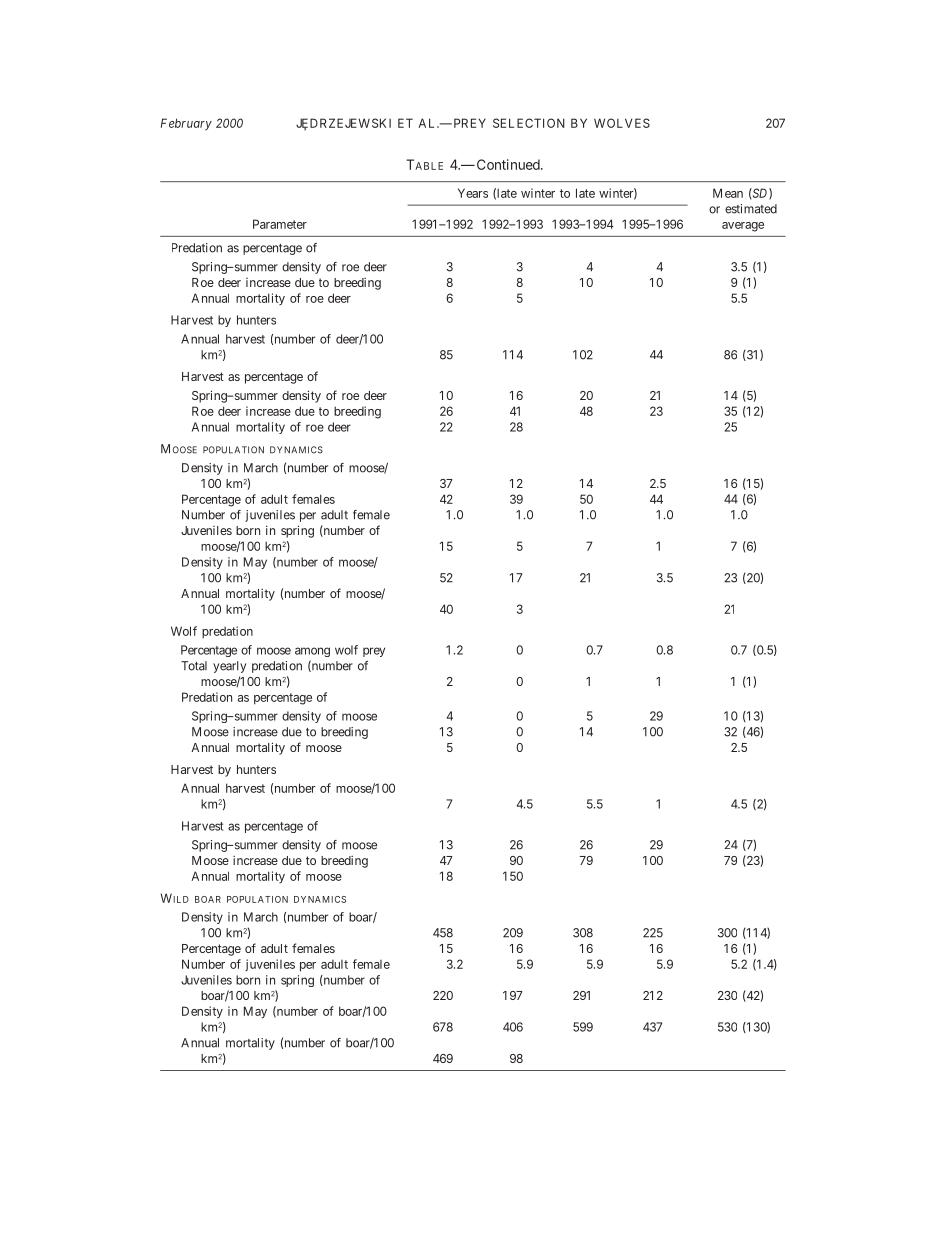 This page has width=952, height=1233. Describe the element at coordinates (312, 652) in the page. I see `among` at that location.
